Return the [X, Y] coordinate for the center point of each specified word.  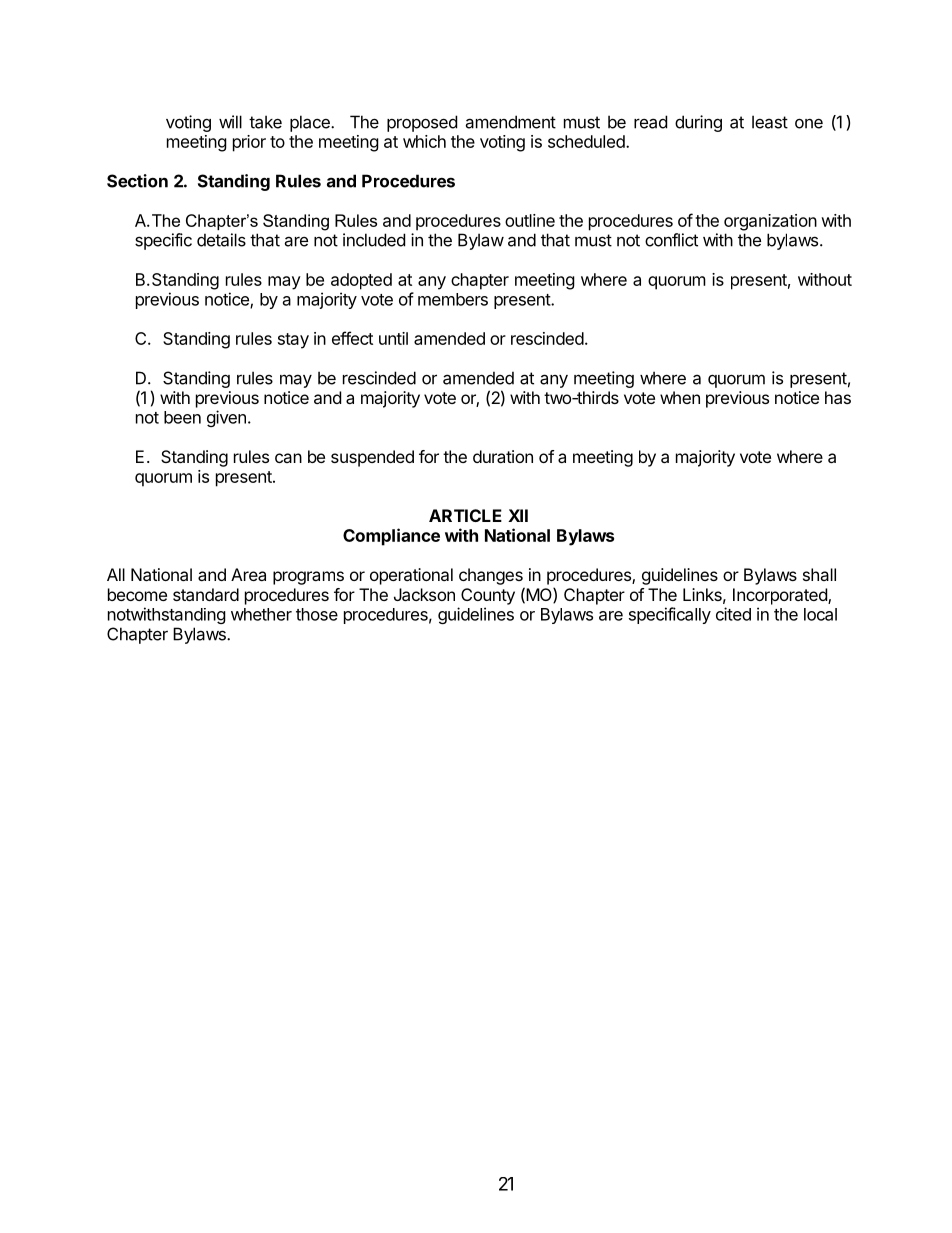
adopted [361, 281]
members [453, 299]
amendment [510, 122]
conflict [671, 240]
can [288, 458]
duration [503, 456]
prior [249, 143]
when [680, 397]
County [488, 596]
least [770, 122]
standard [206, 594]
